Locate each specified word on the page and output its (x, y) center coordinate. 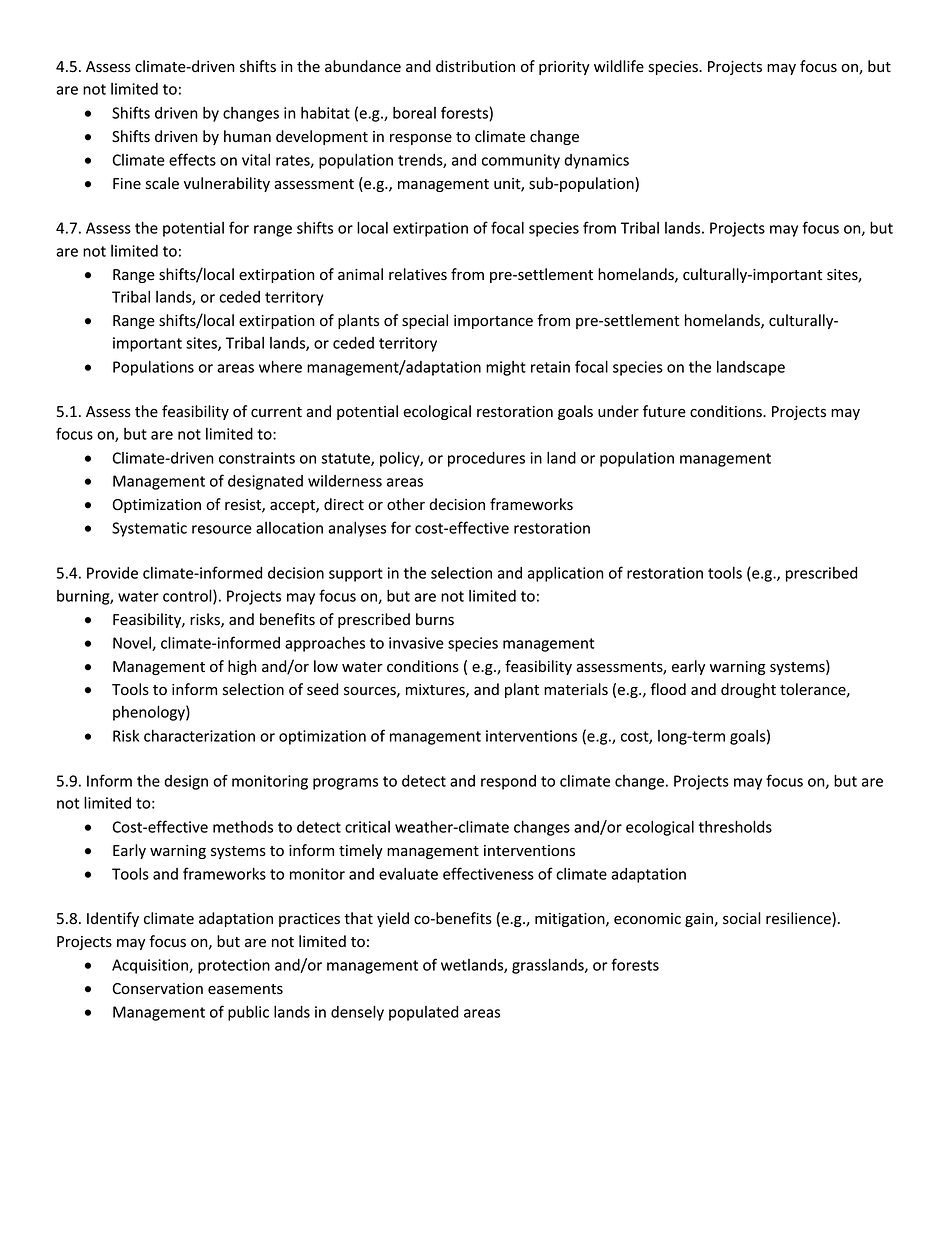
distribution (475, 66)
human (247, 136)
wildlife (619, 66)
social (742, 918)
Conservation (157, 989)
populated (423, 1013)
